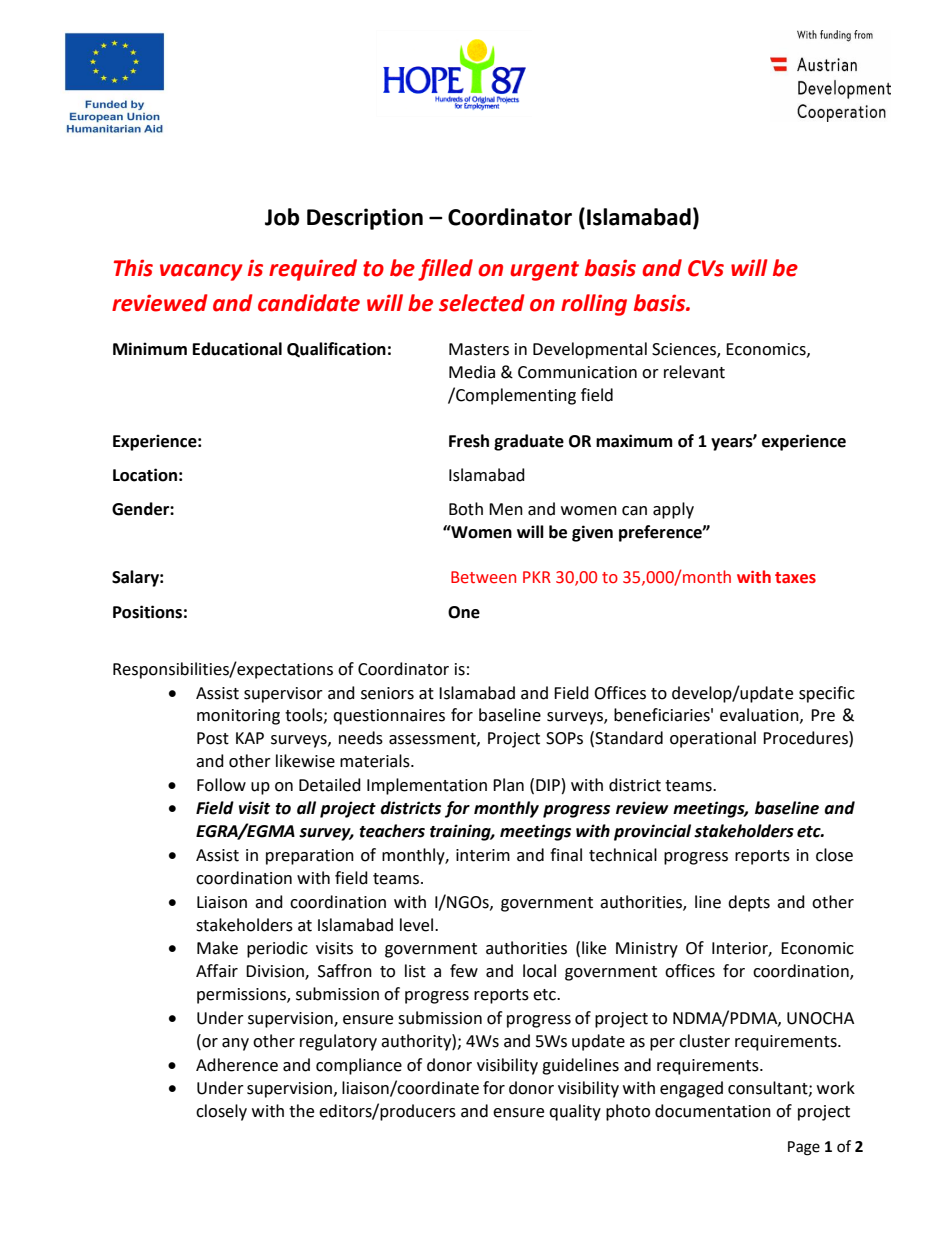 The width and height of the screenshot is (952, 1233). Describe the element at coordinates (387, 693) in the screenshot. I see `seniors` at that location.
